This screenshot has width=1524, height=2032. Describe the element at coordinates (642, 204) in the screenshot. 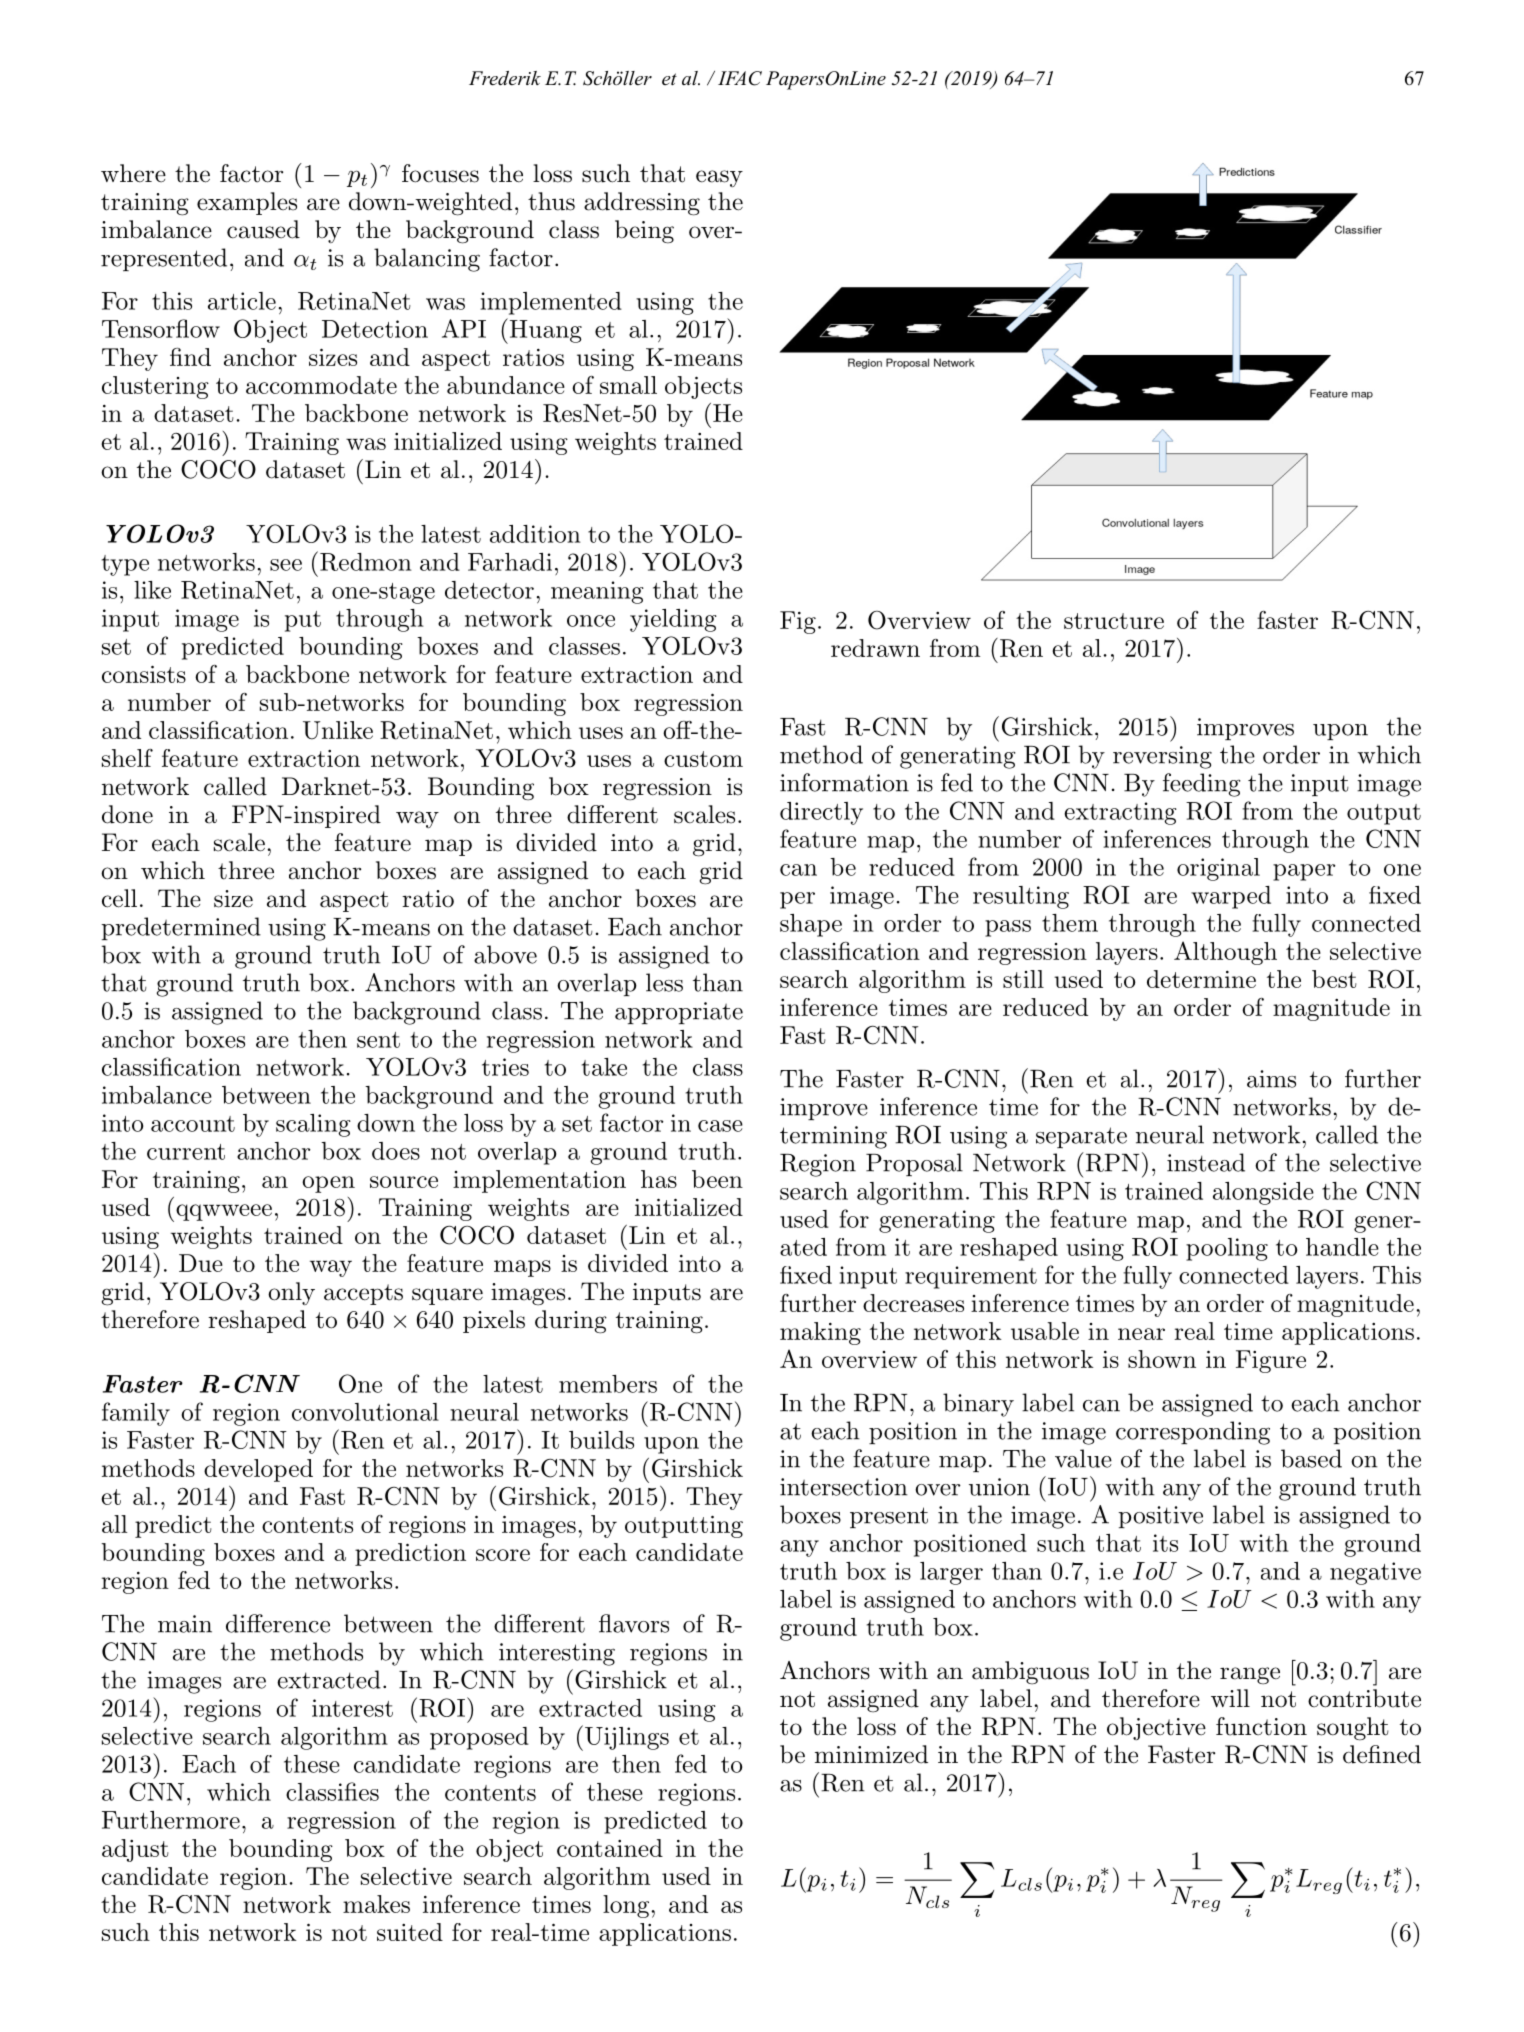

I see `addressing` at that location.
